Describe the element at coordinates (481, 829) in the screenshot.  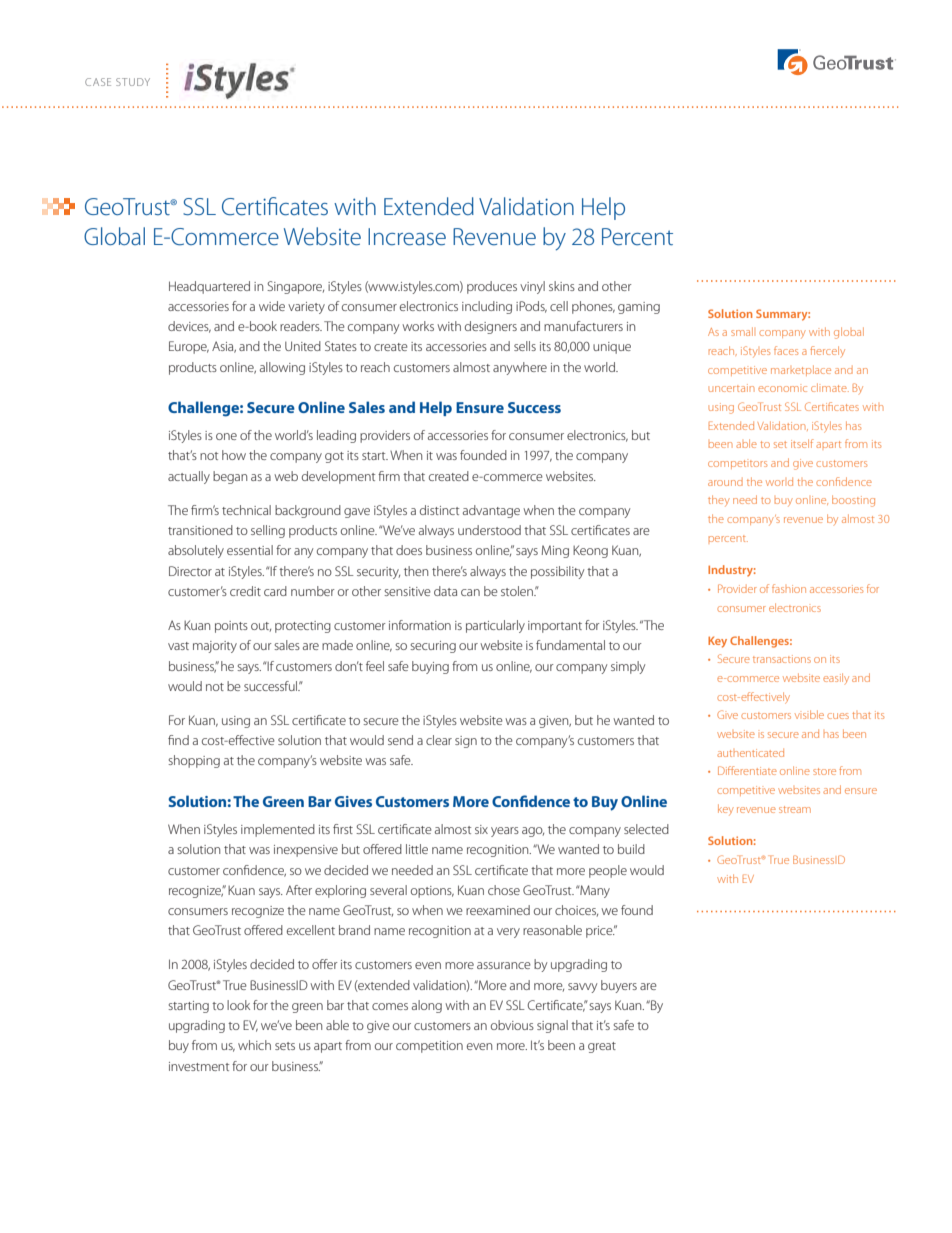
I see `six` at that location.
